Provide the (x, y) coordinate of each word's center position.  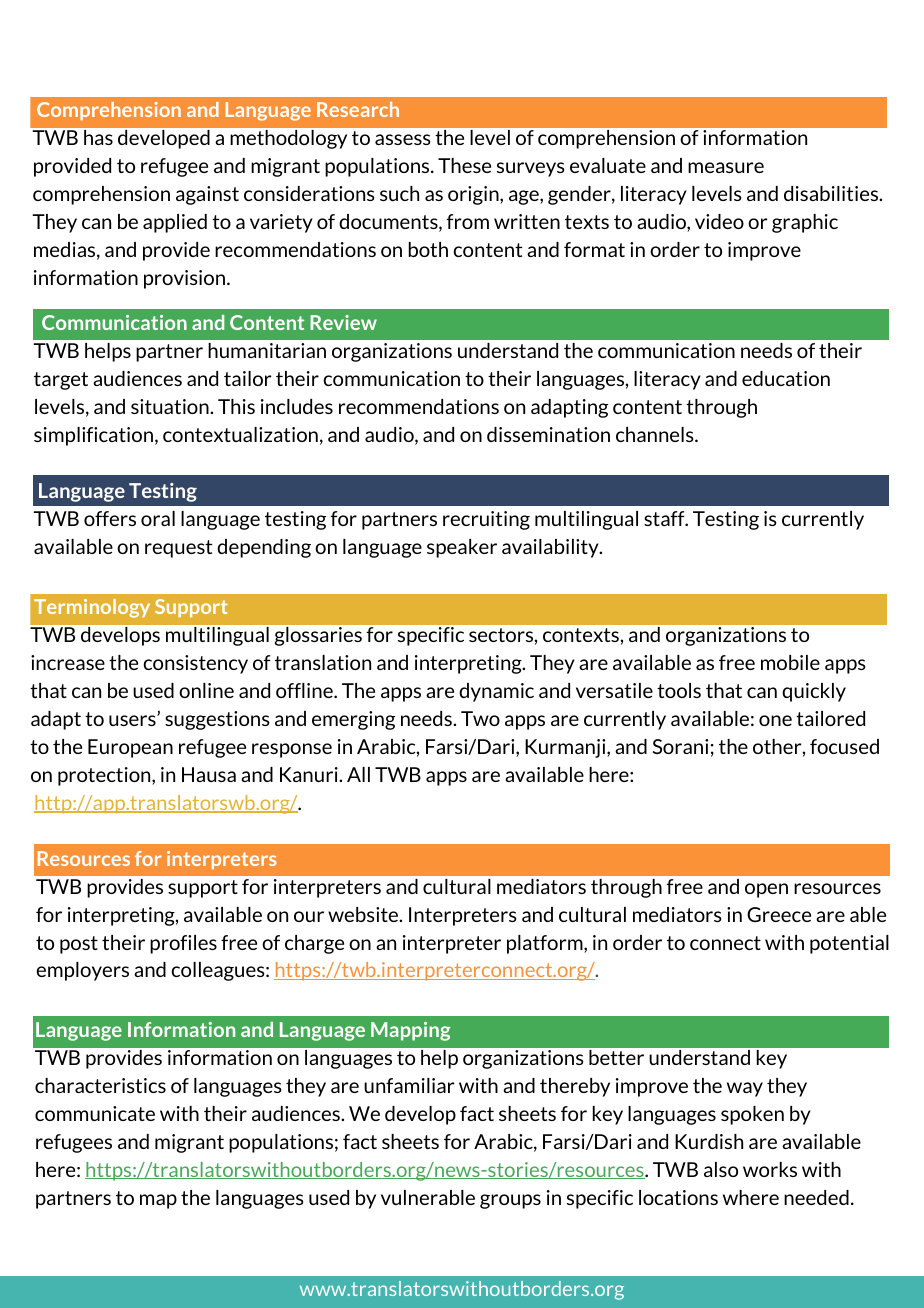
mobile (790, 662)
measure (726, 167)
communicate (95, 1113)
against (207, 195)
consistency (195, 664)
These (464, 165)
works (770, 1169)
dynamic (496, 692)
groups (510, 1201)
